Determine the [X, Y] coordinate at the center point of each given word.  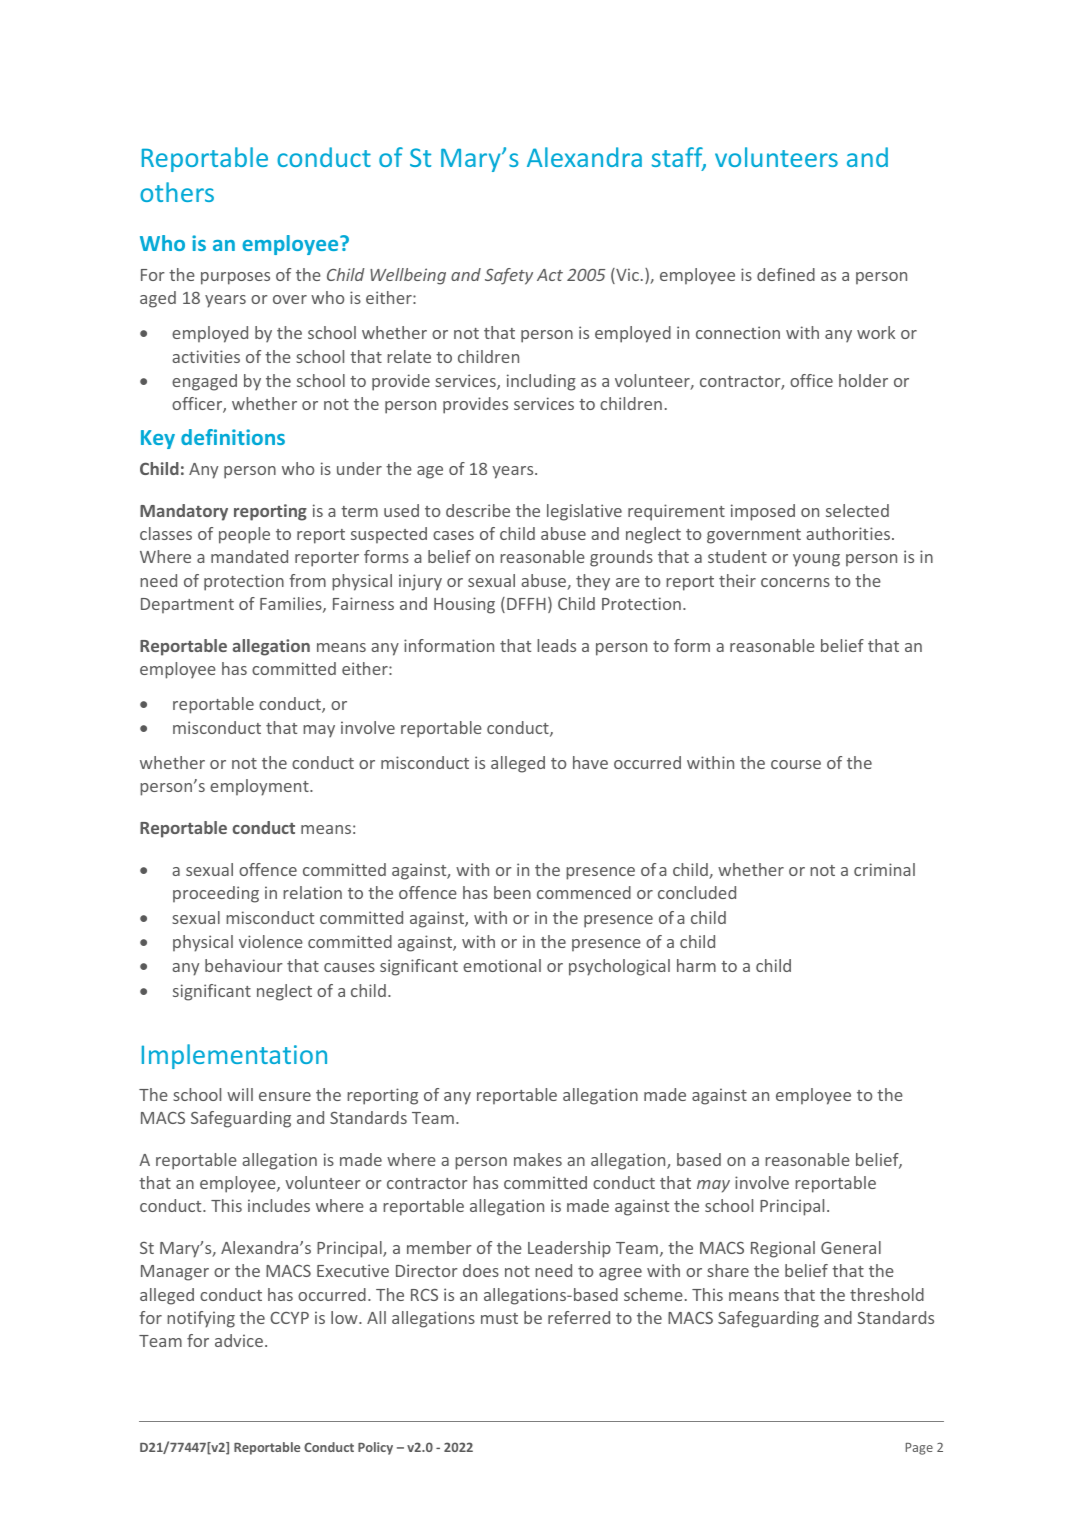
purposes [235, 278]
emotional [502, 965]
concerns [795, 582]
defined [786, 274]
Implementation [234, 1056]
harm [696, 965]
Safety [509, 276]
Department [187, 606]
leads [556, 645]
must [499, 1318]
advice [239, 1340]
